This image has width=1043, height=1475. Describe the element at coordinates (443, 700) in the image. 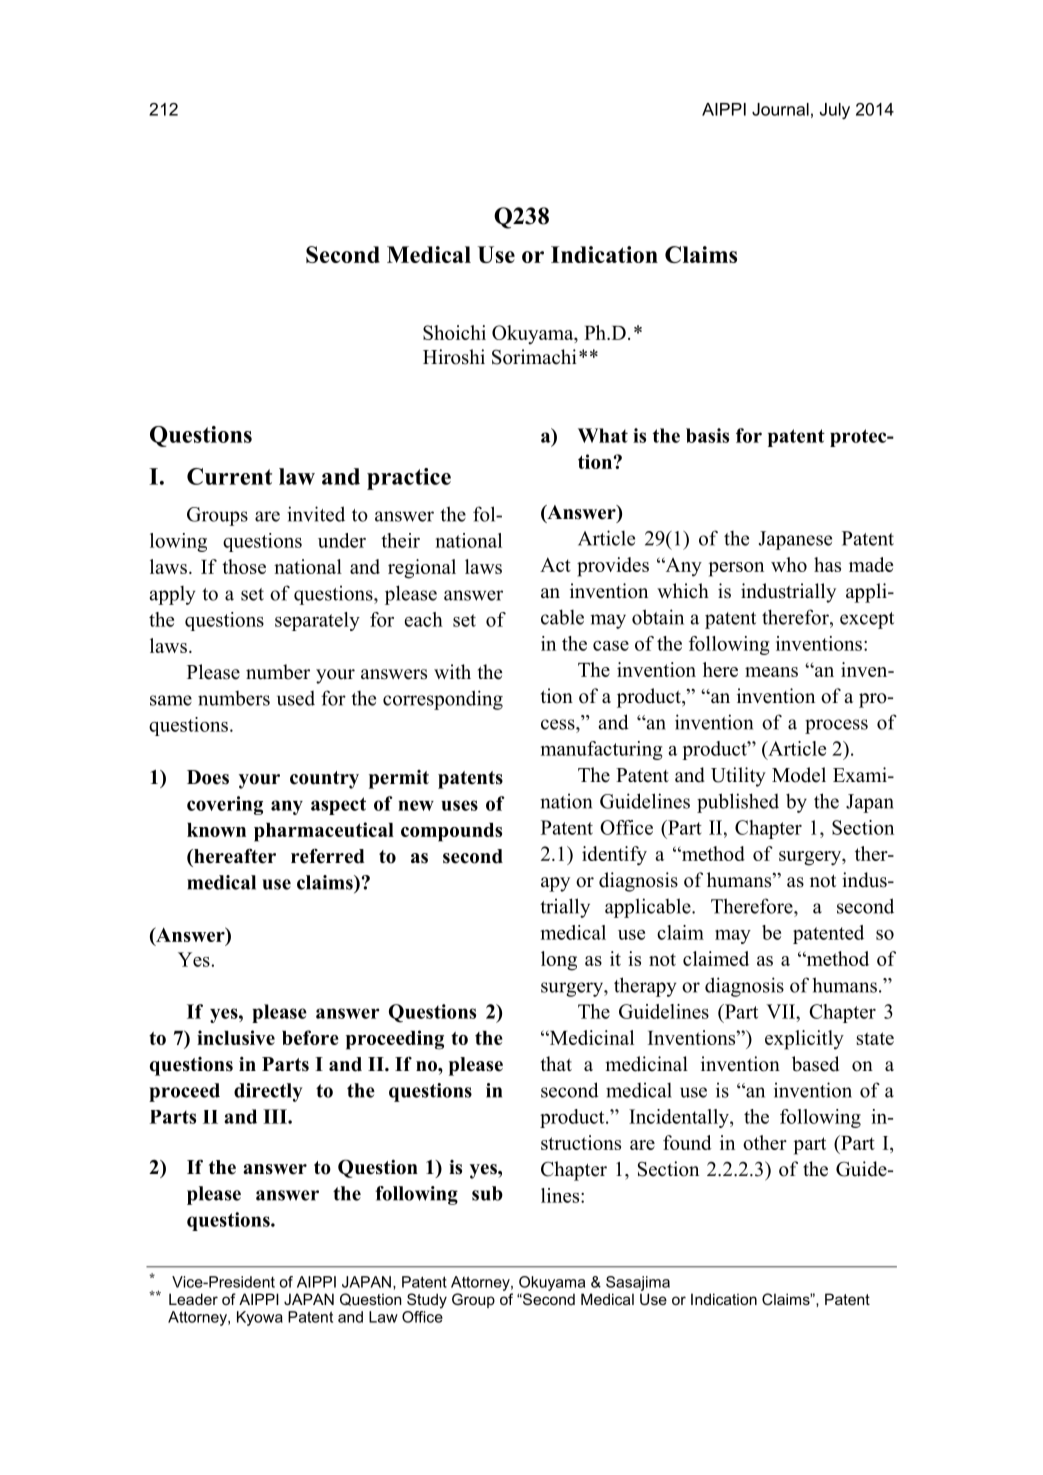

I see `corresponding` at that location.
